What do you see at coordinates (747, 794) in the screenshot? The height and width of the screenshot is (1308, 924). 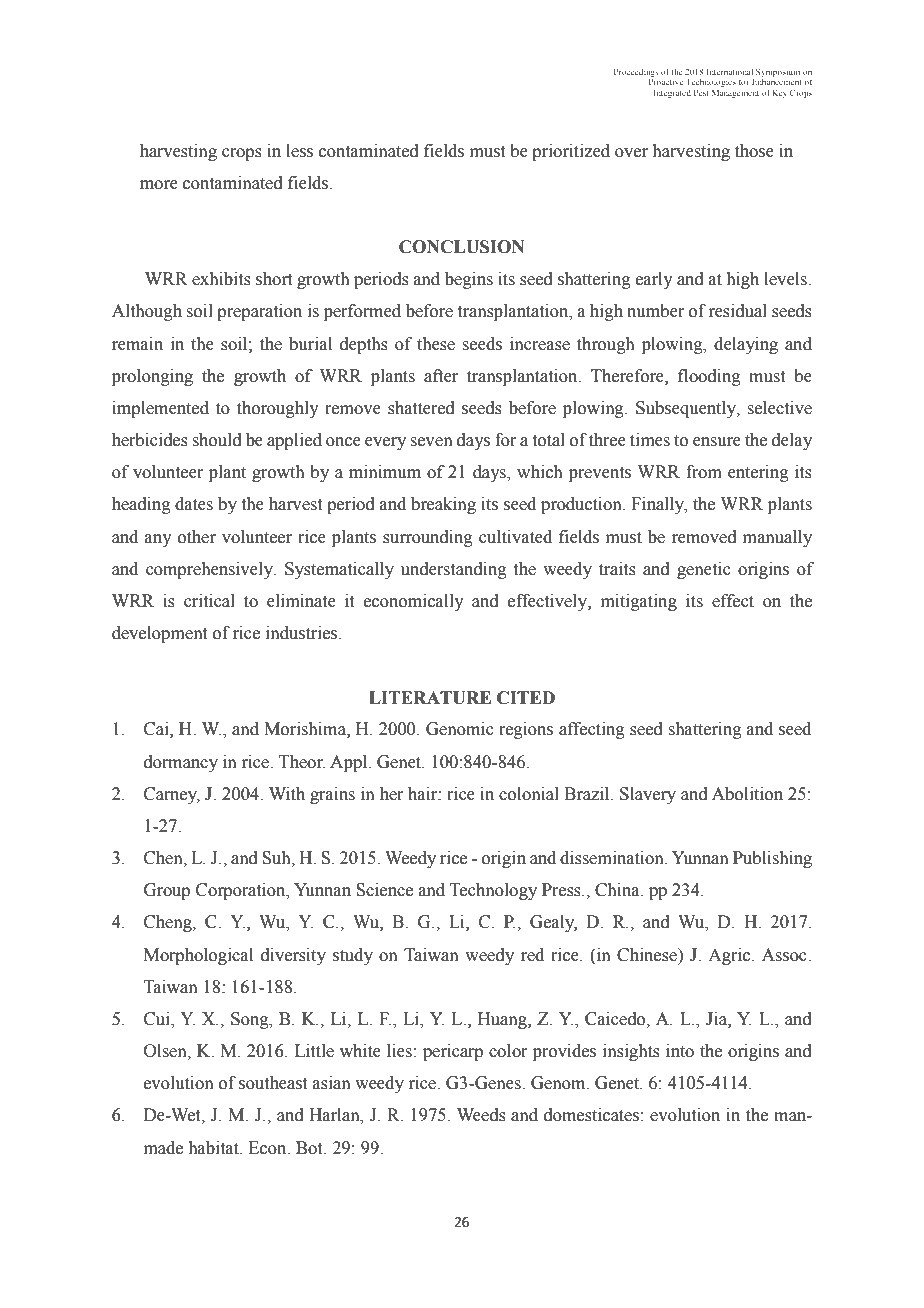 I see `Abolition` at bounding box center [747, 794].
